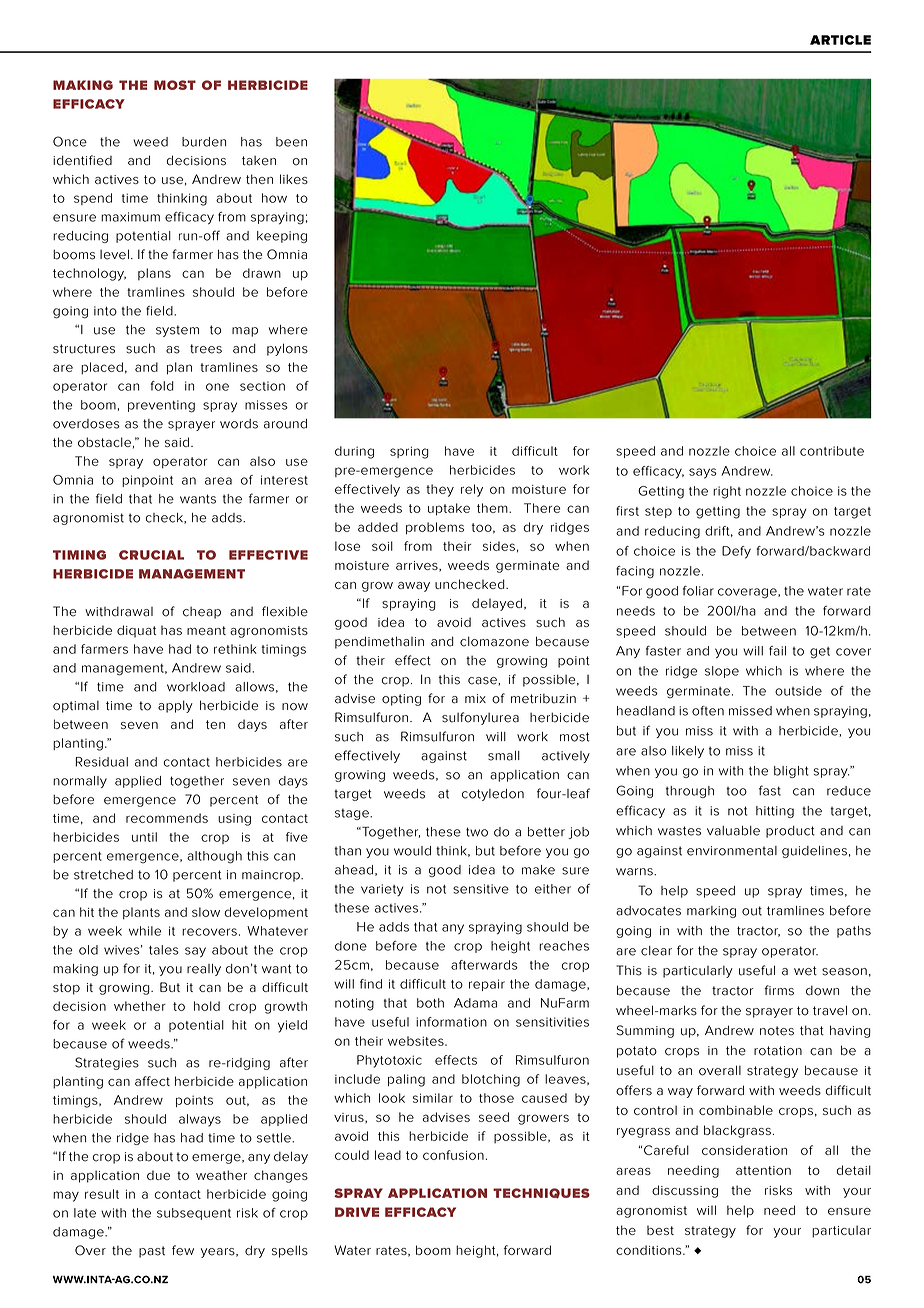  I want to click on confusion, so click(453, 1155).
